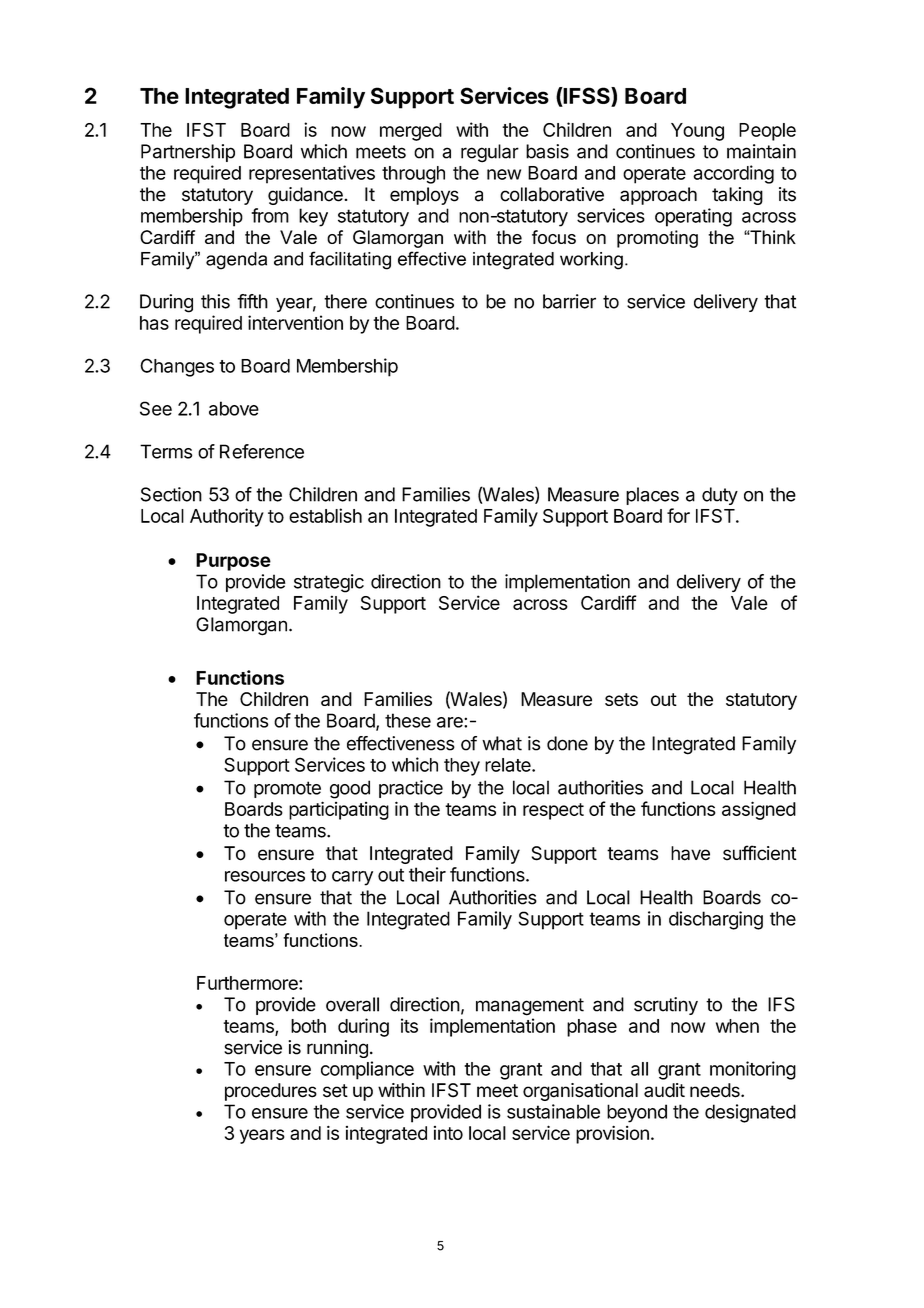 The width and height of the screenshot is (924, 1308). What do you see at coordinates (720, 496) in the screenshot?
I see `duty` at bounding box center [720, 496].
